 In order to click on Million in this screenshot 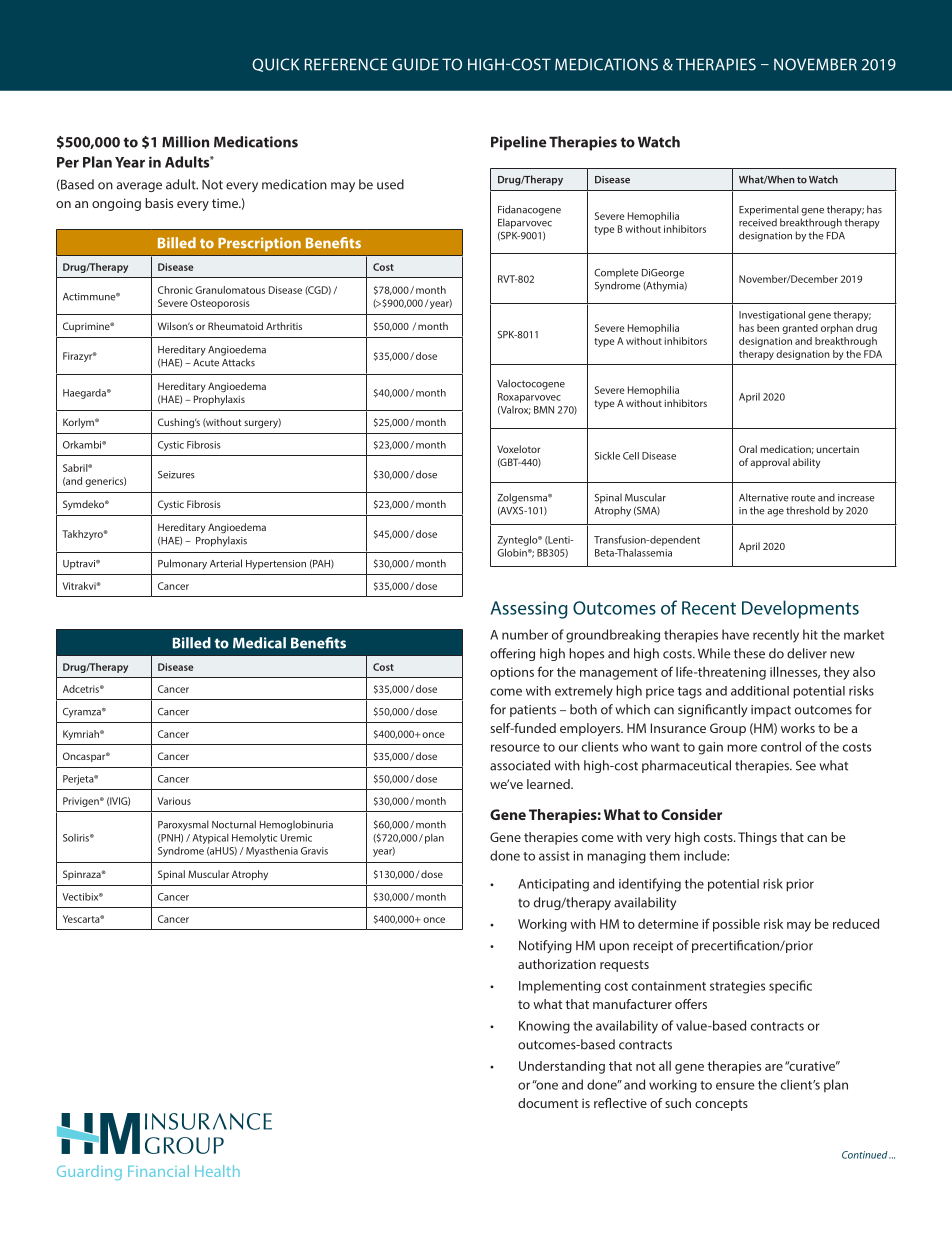, I will do `click(185, 142)`.
